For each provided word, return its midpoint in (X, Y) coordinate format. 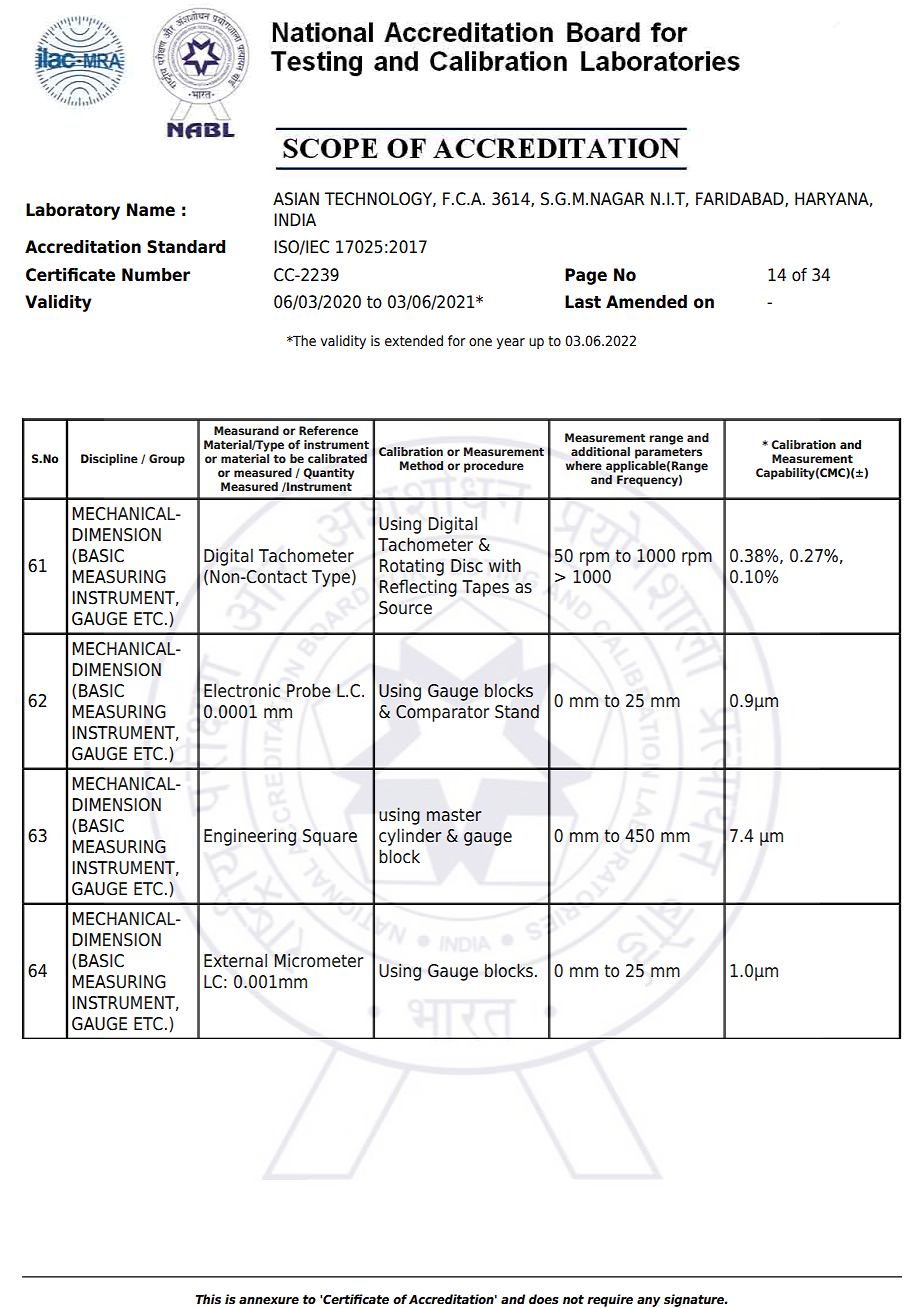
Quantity (328, 474)
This (208, 1299)
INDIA (295, 219)
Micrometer (318, 960)
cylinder (410, 837)
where (584, 466)
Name (151, 210)
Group (167, 460)
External (235, 960)
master (454, 815)
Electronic (242, 690)
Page (586, 276)
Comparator (442, 713)
